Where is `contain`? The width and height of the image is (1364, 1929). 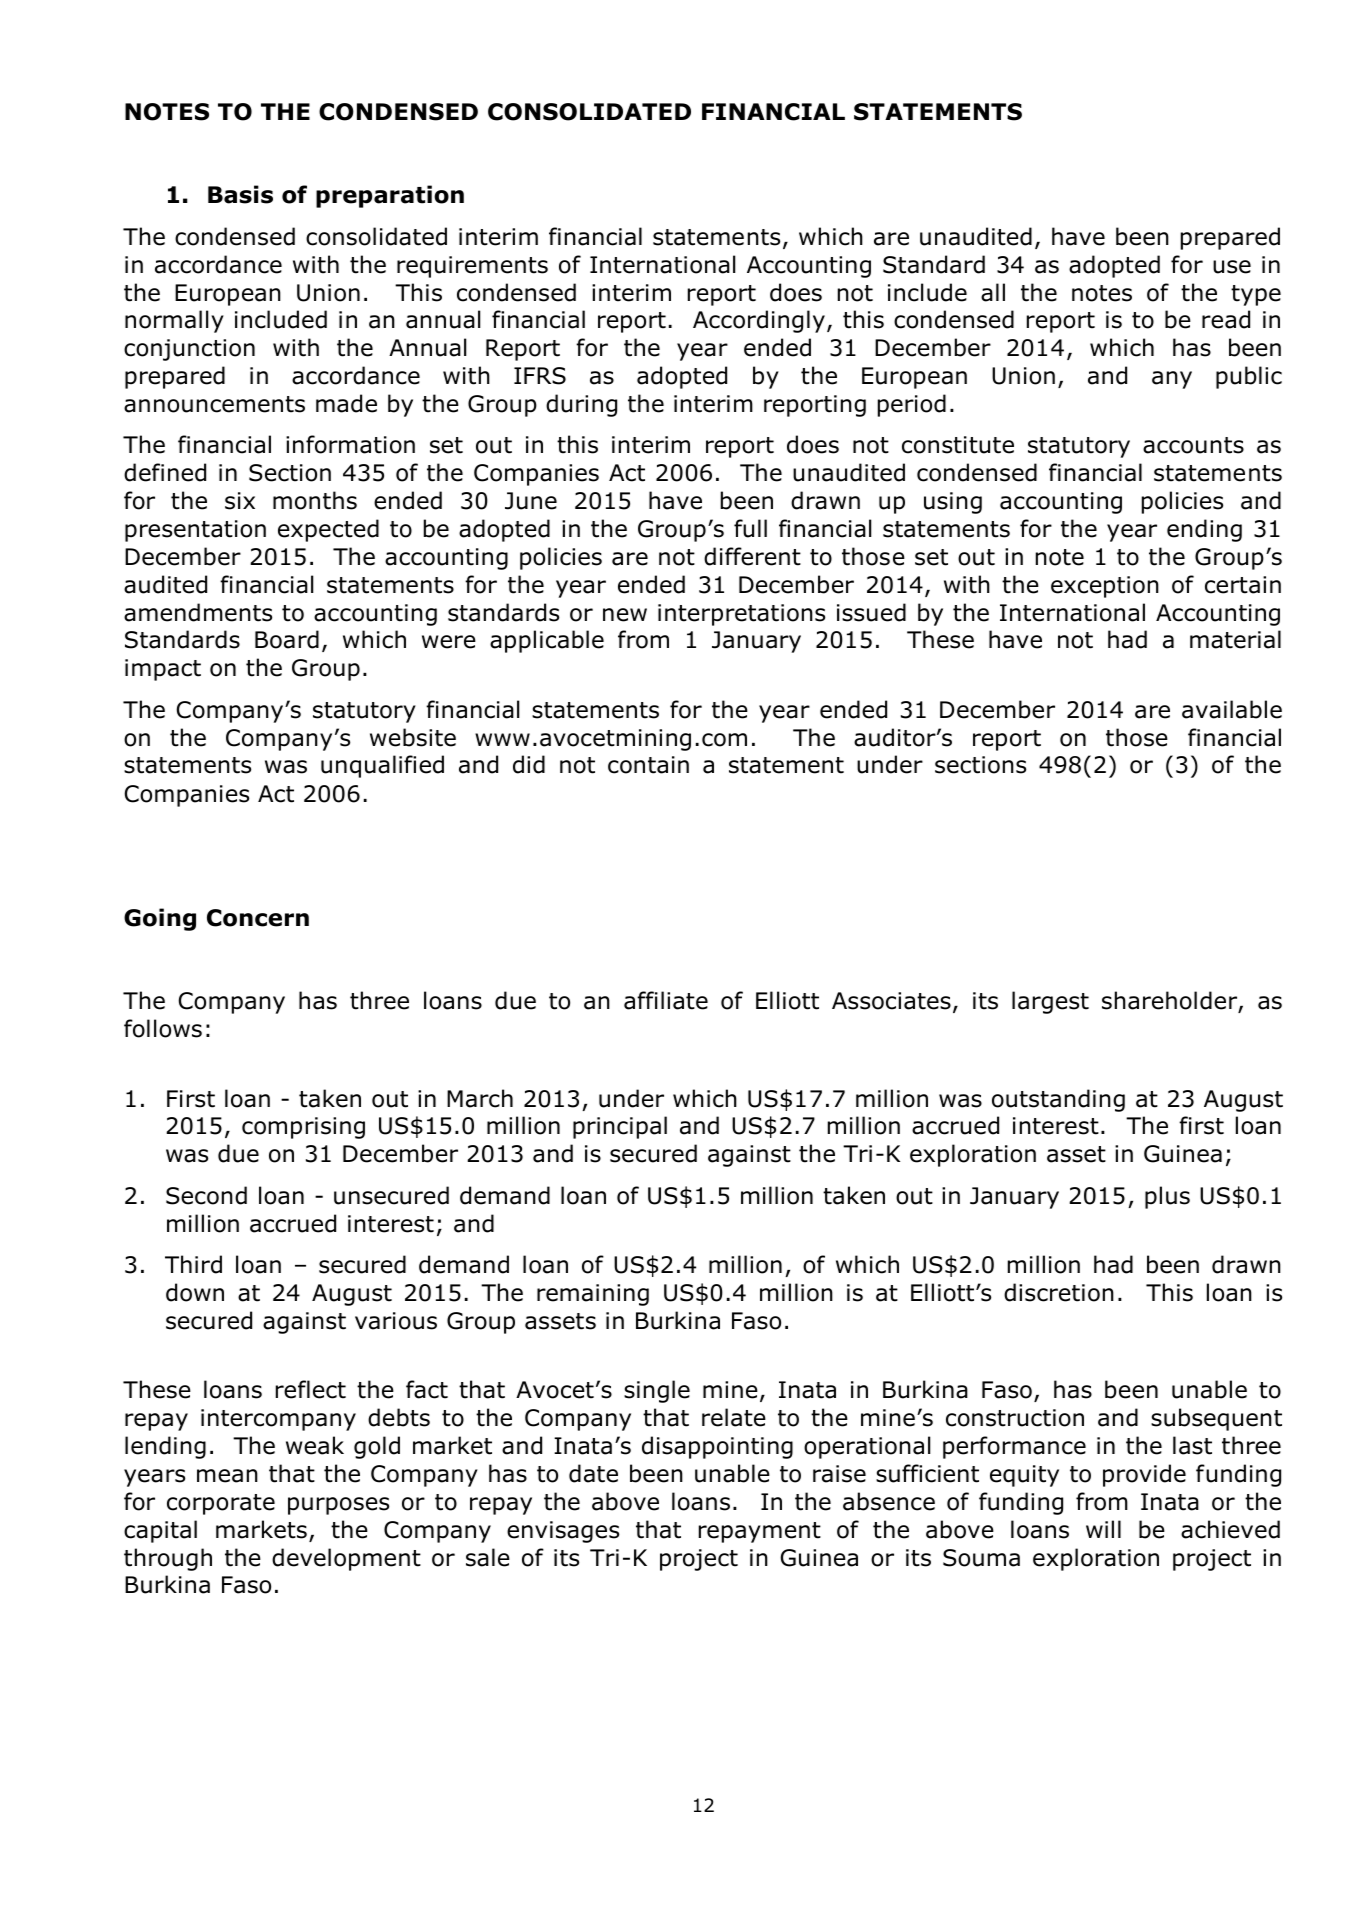 contain is located at coordinates (648, 765).
